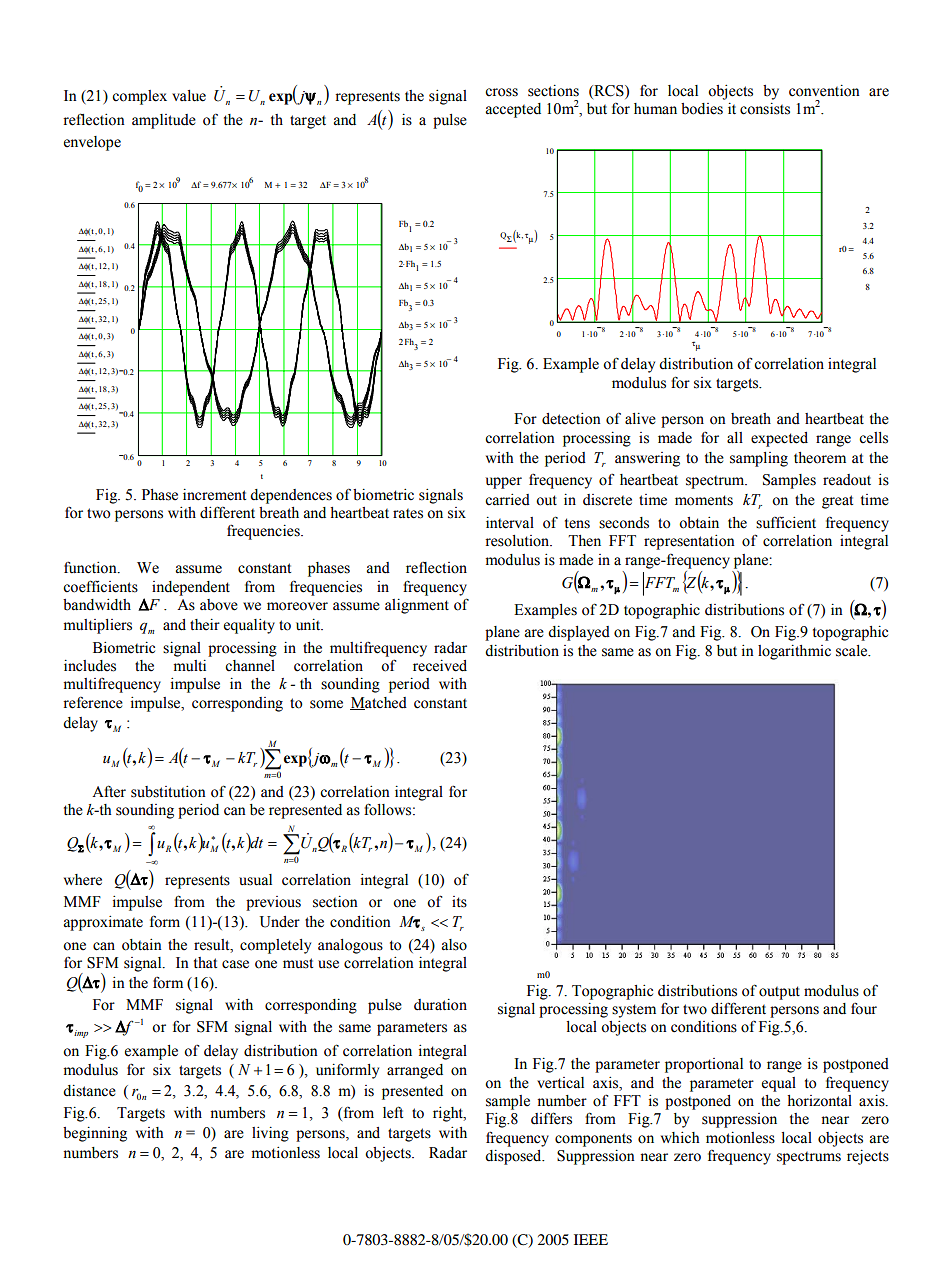 The image size is (952, 1268). Describe the element at coordinates (765, 109) in the screenshot. I see `consists` at that location.
